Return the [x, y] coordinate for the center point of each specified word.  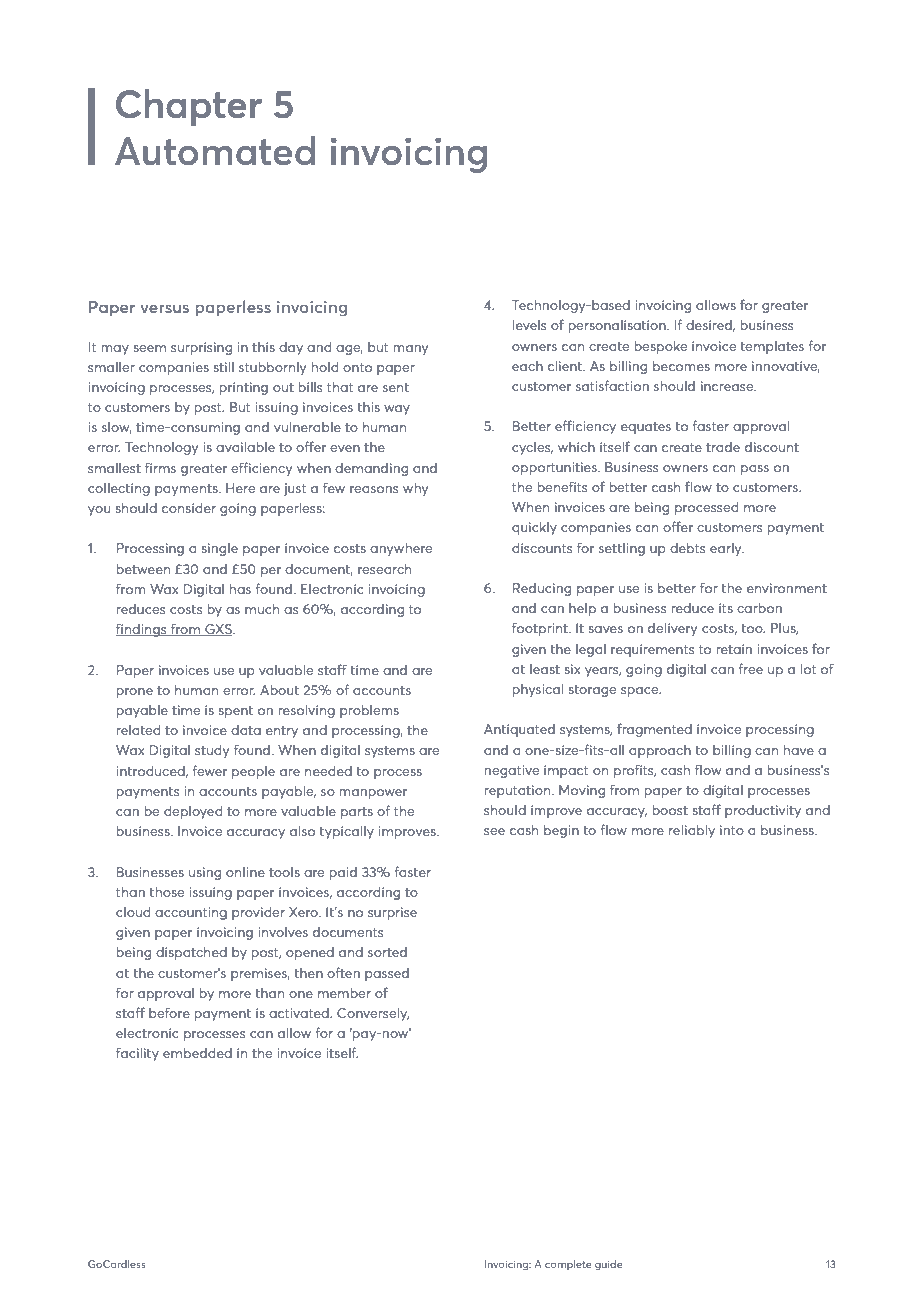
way [397, 410]
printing [243, 388]
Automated [215, 150]
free [751, 668]
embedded [197, 1053]
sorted [387, 952]
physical [537, 690]
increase [728, 386]
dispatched [191, 953]
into [732, 830]
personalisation [618, 326]
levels [530, 325]
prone [134, 693]
